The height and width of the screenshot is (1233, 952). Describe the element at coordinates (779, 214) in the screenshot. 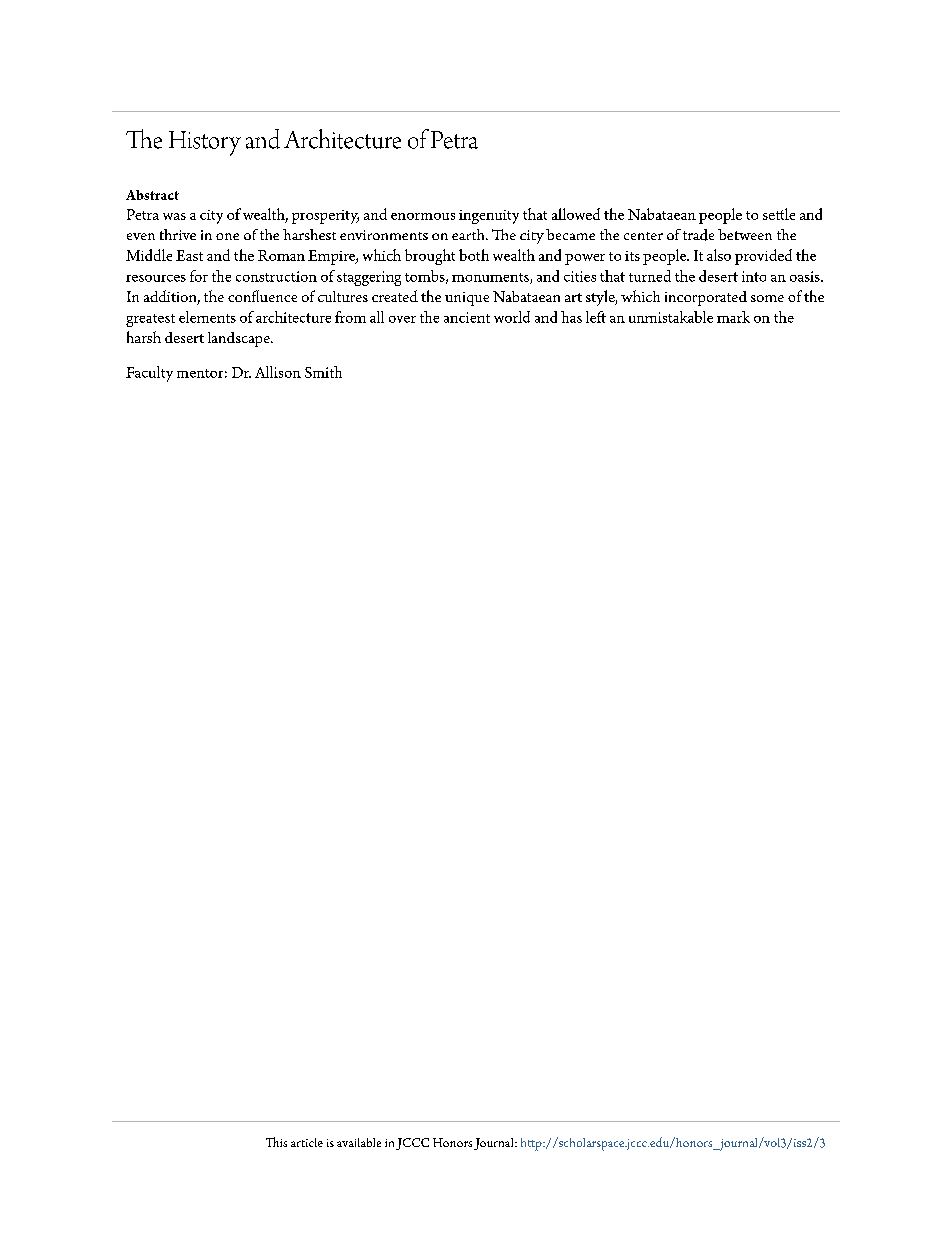

I see `settle` at that location.
